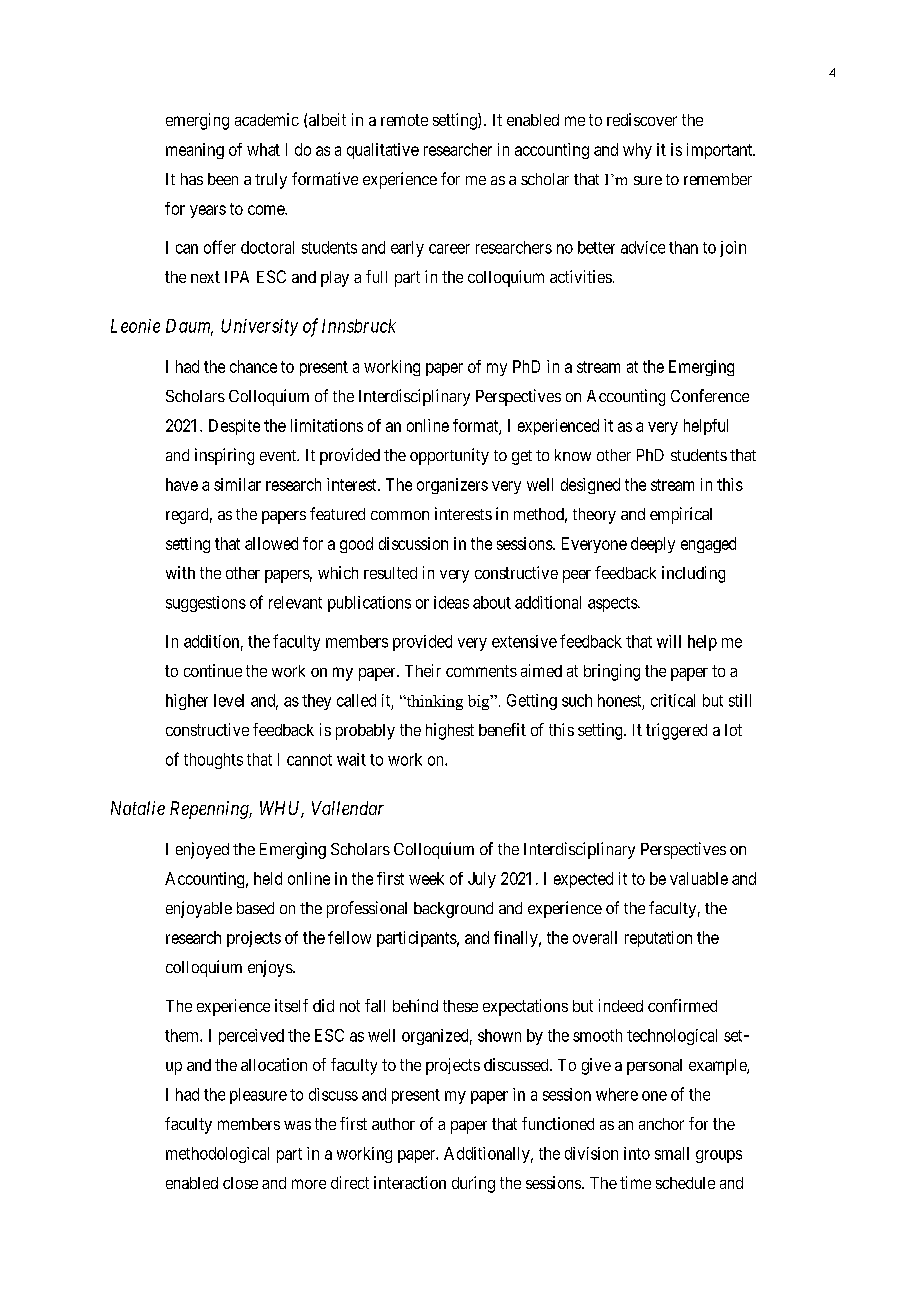 The image size is (924, 1309). Describe the element at coordinates (213, 761) in the screenshot. I see `thoughts` at that location.
